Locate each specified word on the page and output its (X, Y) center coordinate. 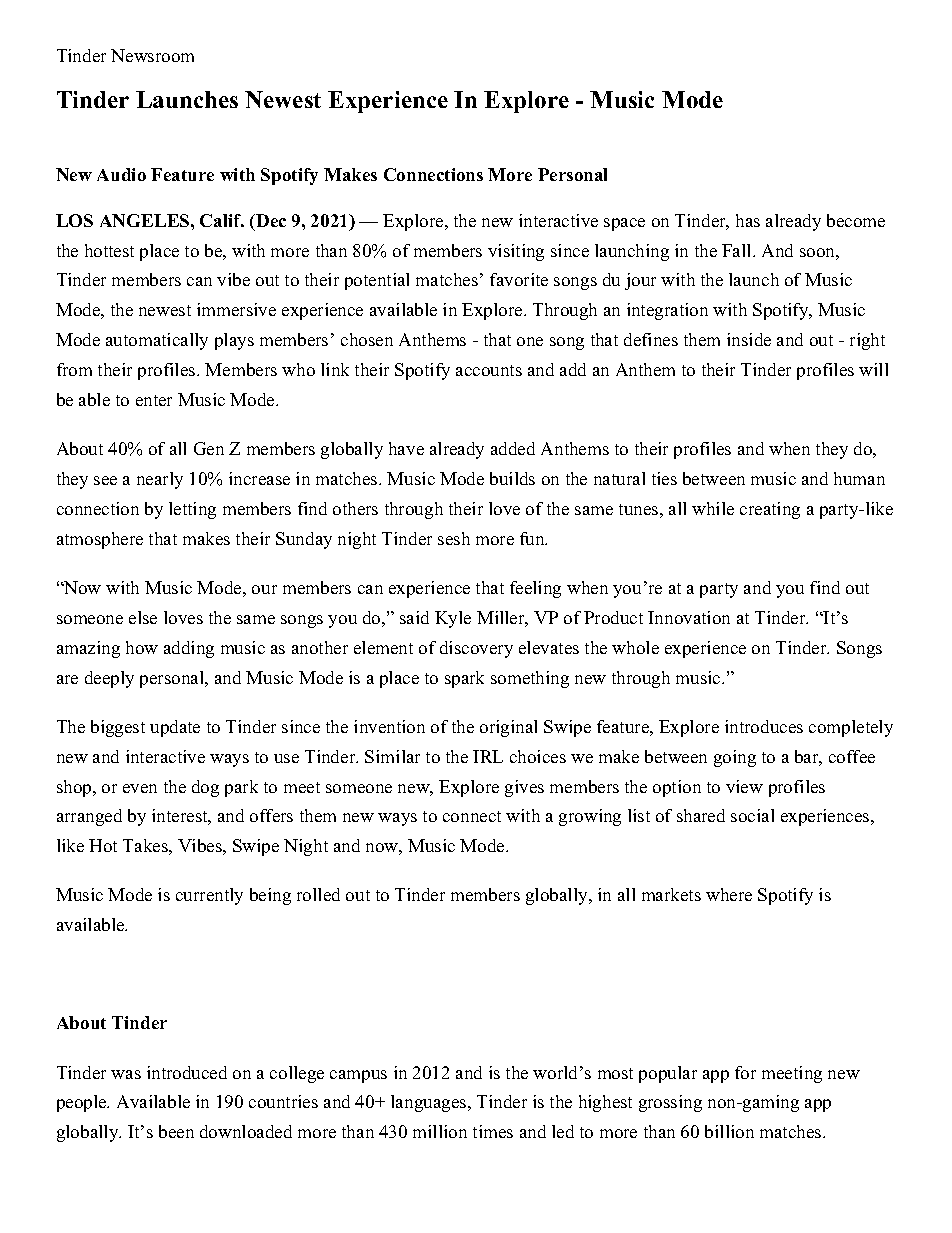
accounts (489, 370)
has (748, 220)
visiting (516, 252)
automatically (157, 341)
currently (209, 896)
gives (524, 788)
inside (749, 339)
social (752, 815)
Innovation (689, 617)
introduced (187, 1072)
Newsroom (152, 55)
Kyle (453, 619)
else (143, 617)
